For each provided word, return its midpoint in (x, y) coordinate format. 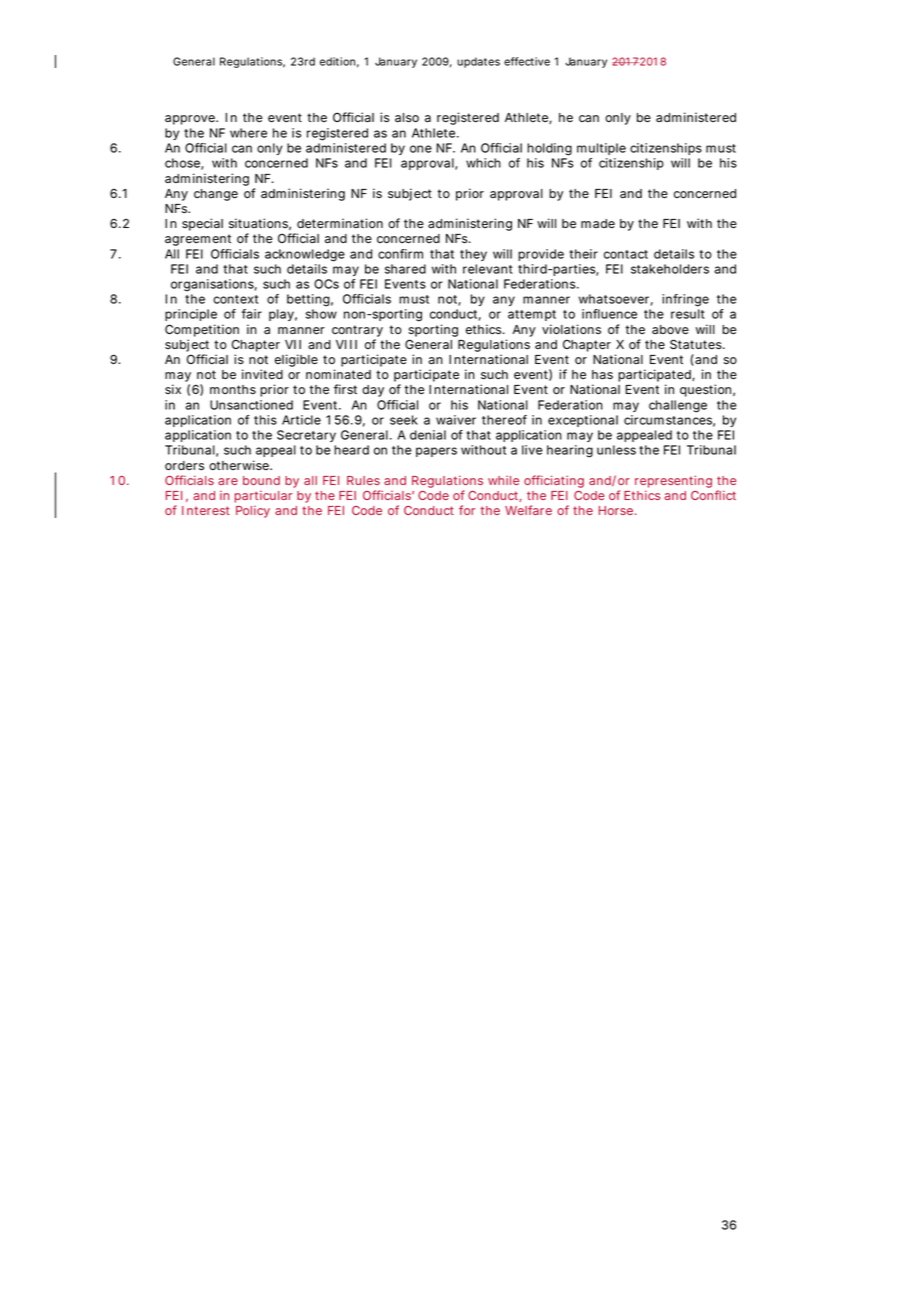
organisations (214, 285)
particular (263, 497)
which (483, 163)
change (216, 195)
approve (191, 120)
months (233, 389)
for (467, 510)
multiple (601, 149)
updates (478, 62)
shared (405, 269)
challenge (678, 406)
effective (527, 61)
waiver (456, 420)
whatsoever (616, 300)
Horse (617, 510)
